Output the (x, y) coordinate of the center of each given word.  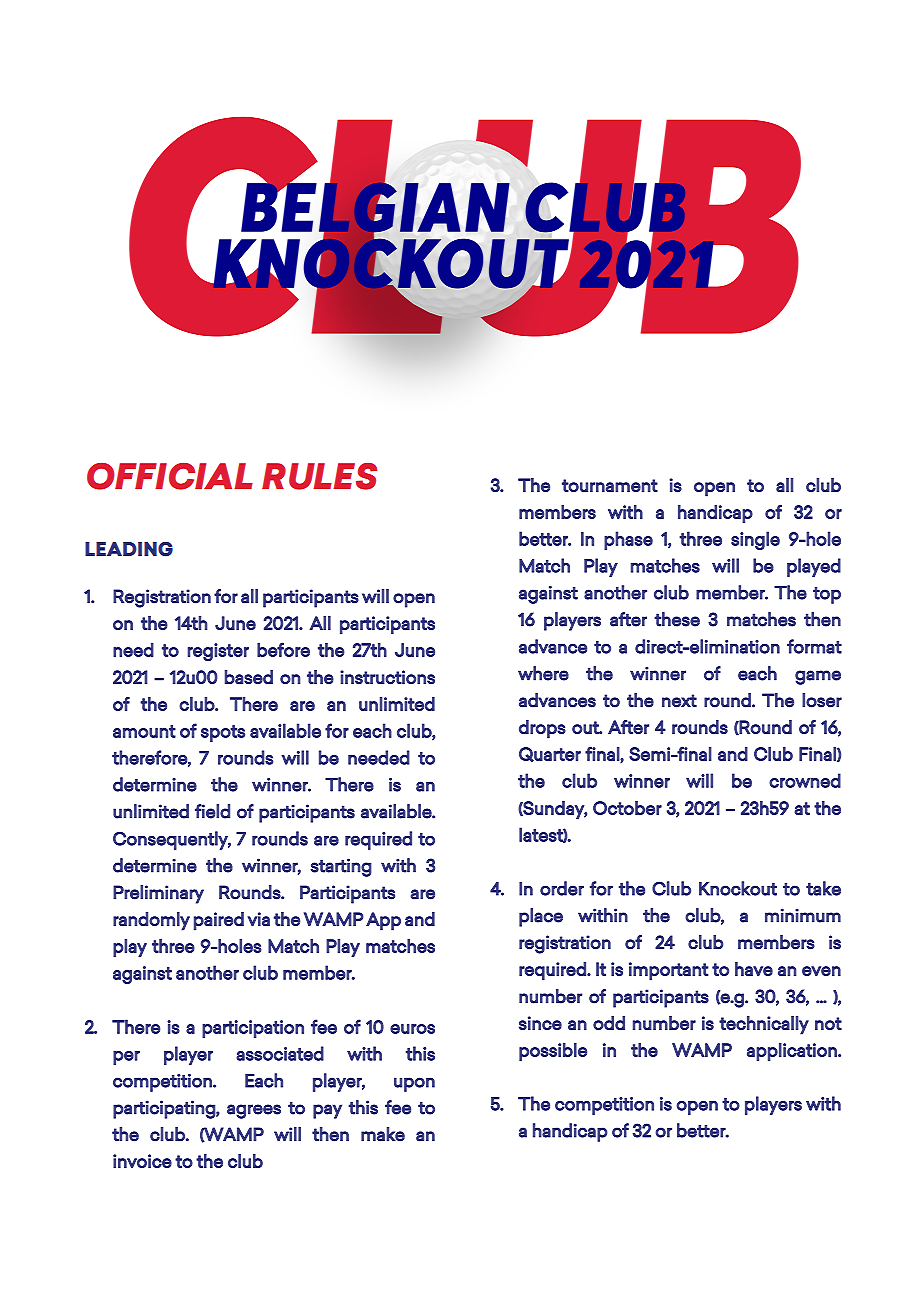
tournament (610, 485)
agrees (254, 1111)
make (383, 1134)
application (793, 1052)
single (755, 540)
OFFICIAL (170, 476)
